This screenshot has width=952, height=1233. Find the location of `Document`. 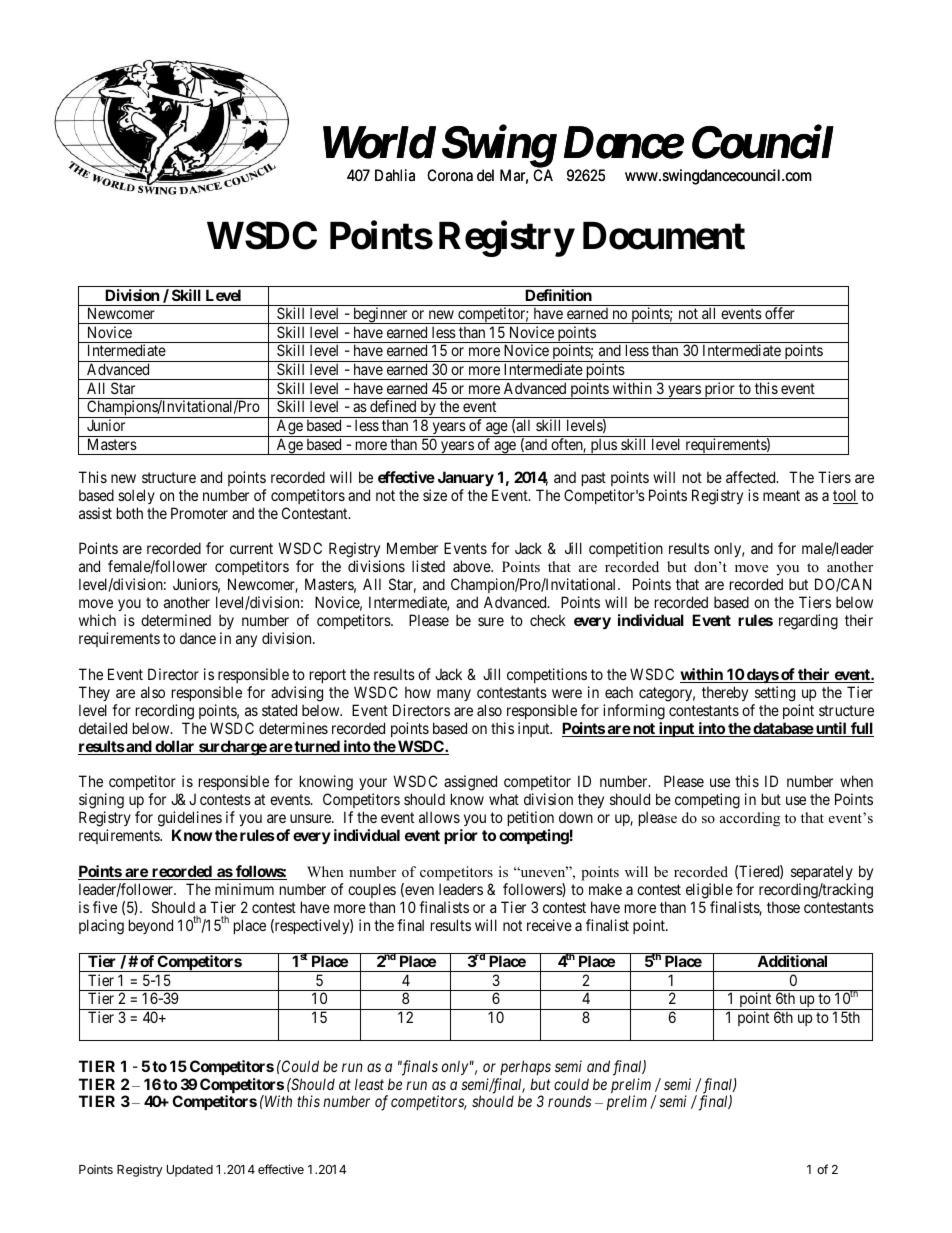

Document is located at coordinates (664, 236).
